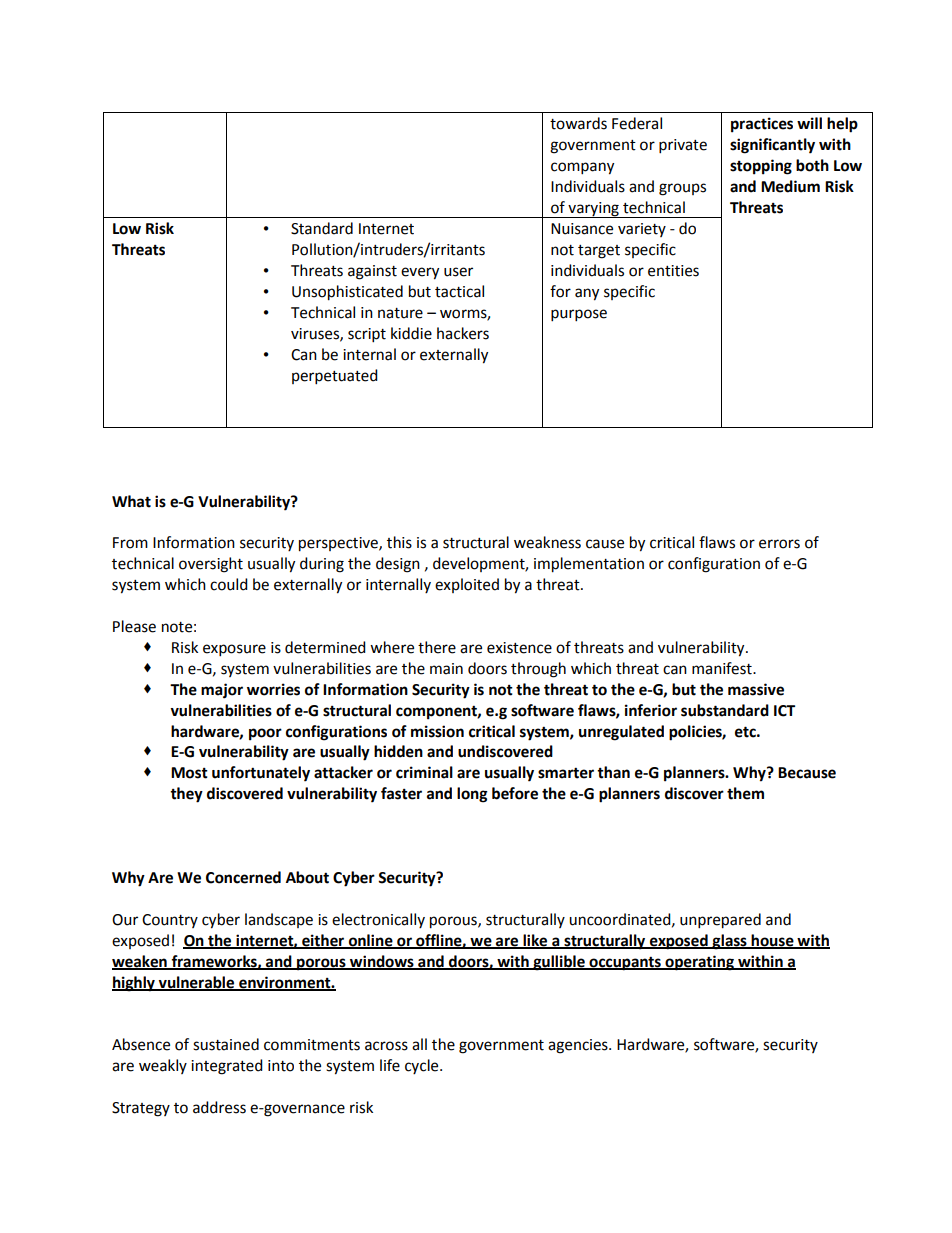 Image resolution: width=952 pixels, height=1233 pixels. I want to click on operating, so click(699, 963).
